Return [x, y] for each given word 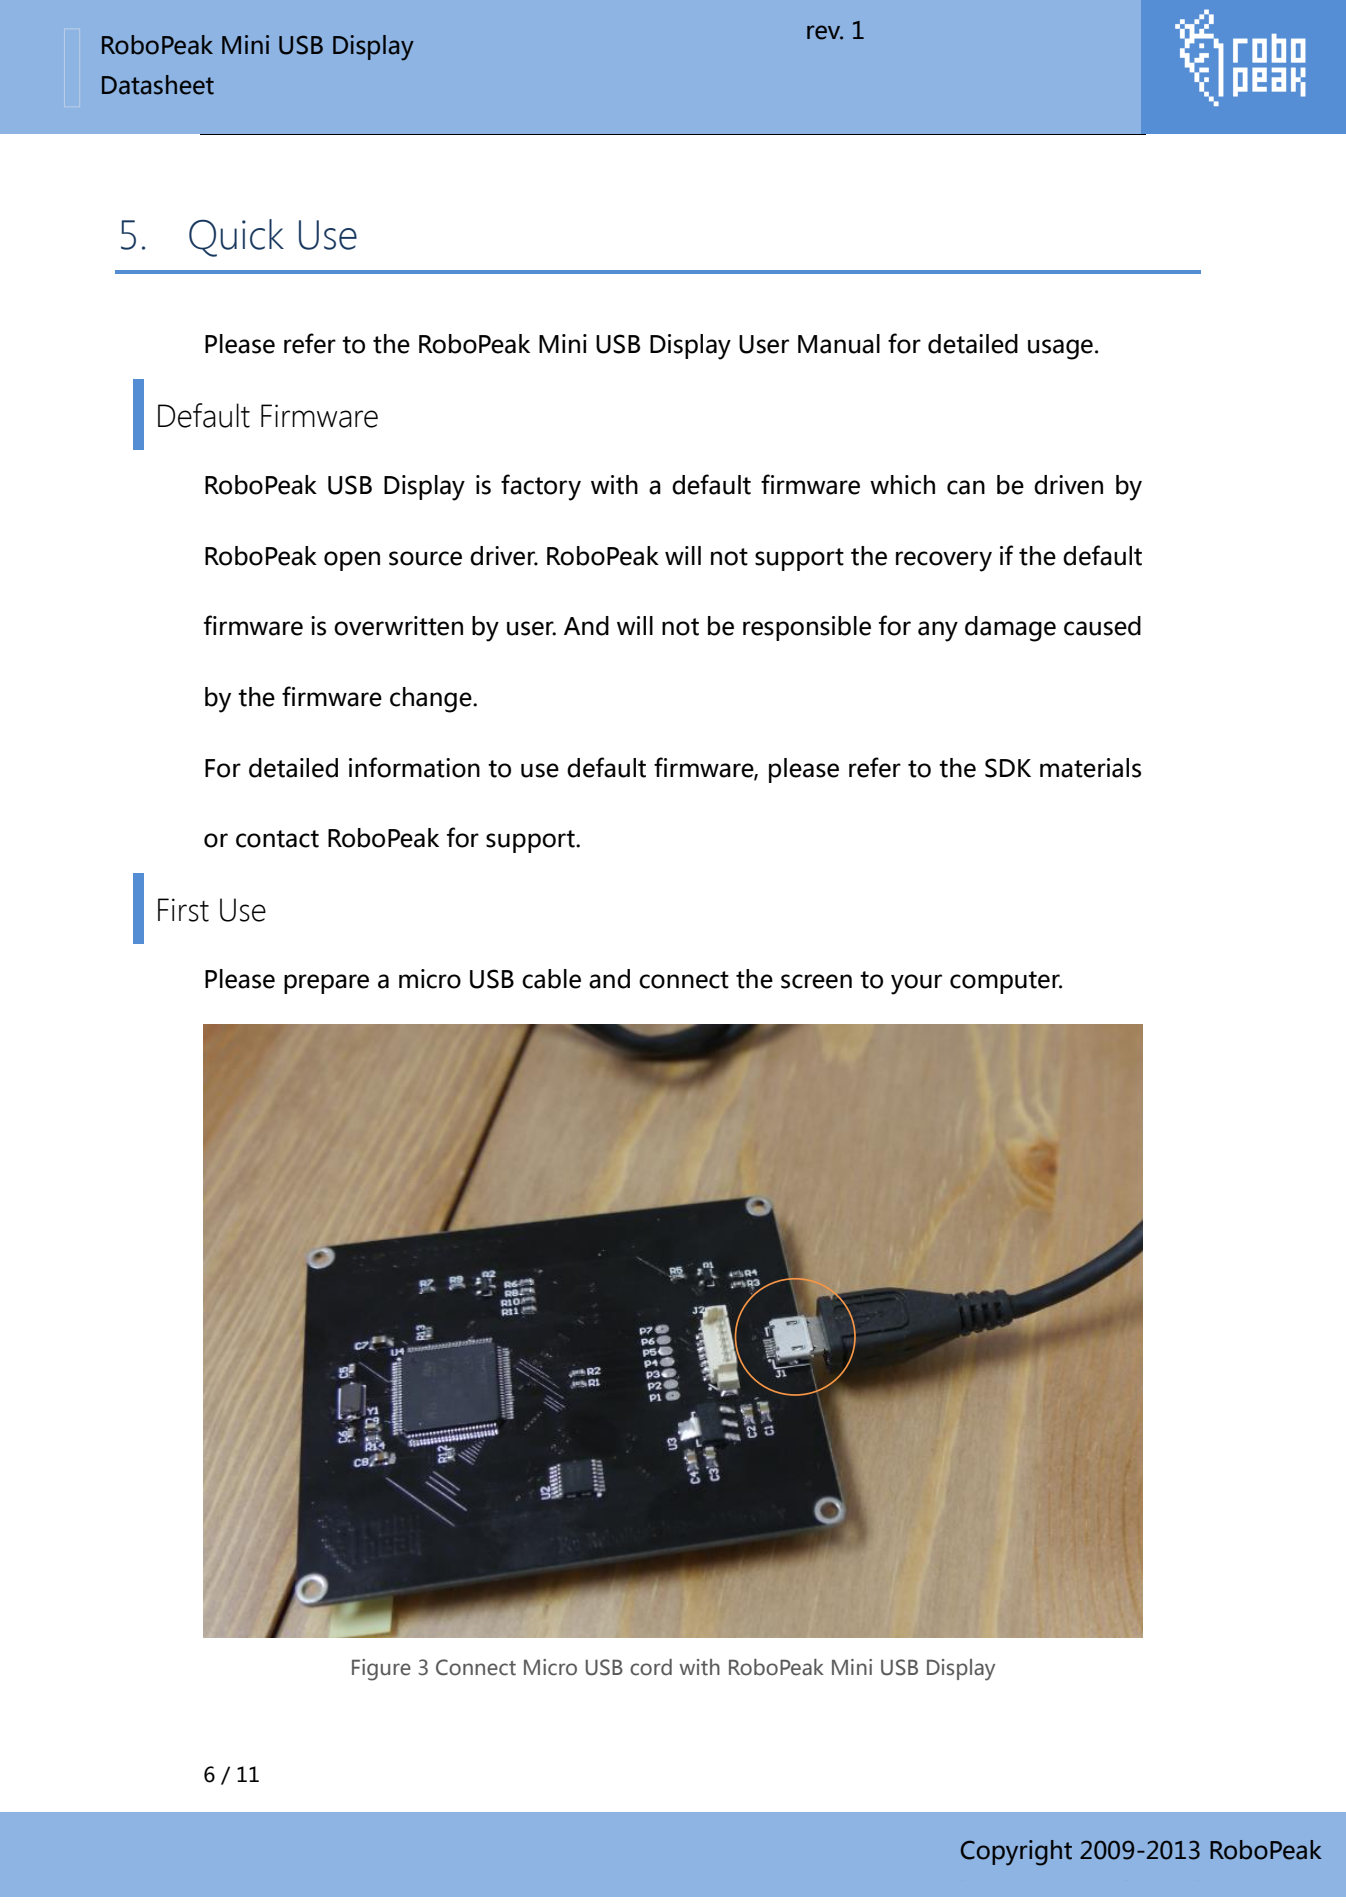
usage [1060, 349]
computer [1006, 982]
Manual [839, 344]
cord [651, 1667]
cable [551, 979]
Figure [381, 1670]
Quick [236, 238]
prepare [326, 984]
